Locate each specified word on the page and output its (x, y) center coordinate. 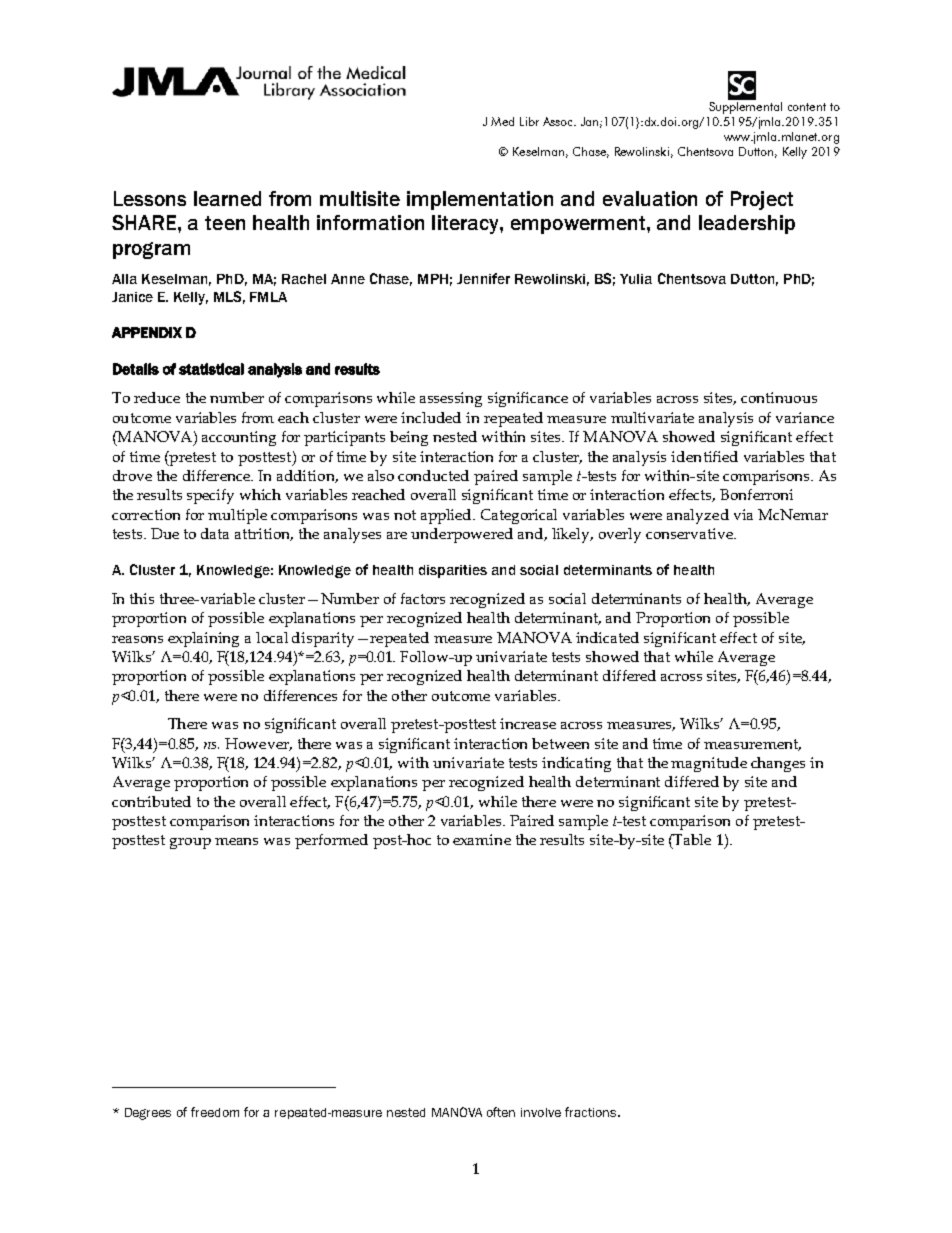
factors (423, 598)
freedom (215, 1112)
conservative (690, 533)
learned (227, 198)
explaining (203, 639)
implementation (480, 200)
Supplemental (745, 106)
